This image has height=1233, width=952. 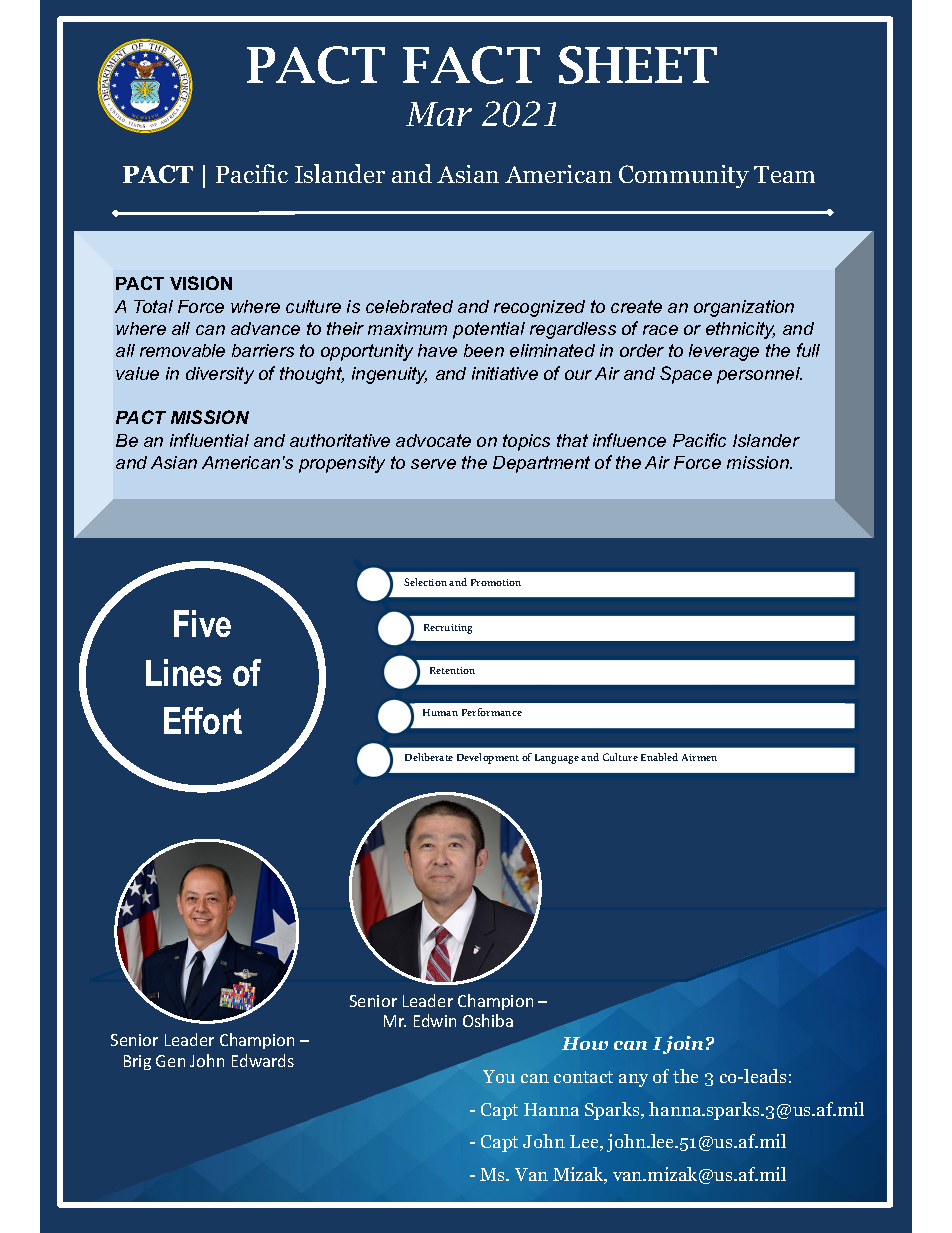 I want to click on any, so click(x=633, y=1080).
